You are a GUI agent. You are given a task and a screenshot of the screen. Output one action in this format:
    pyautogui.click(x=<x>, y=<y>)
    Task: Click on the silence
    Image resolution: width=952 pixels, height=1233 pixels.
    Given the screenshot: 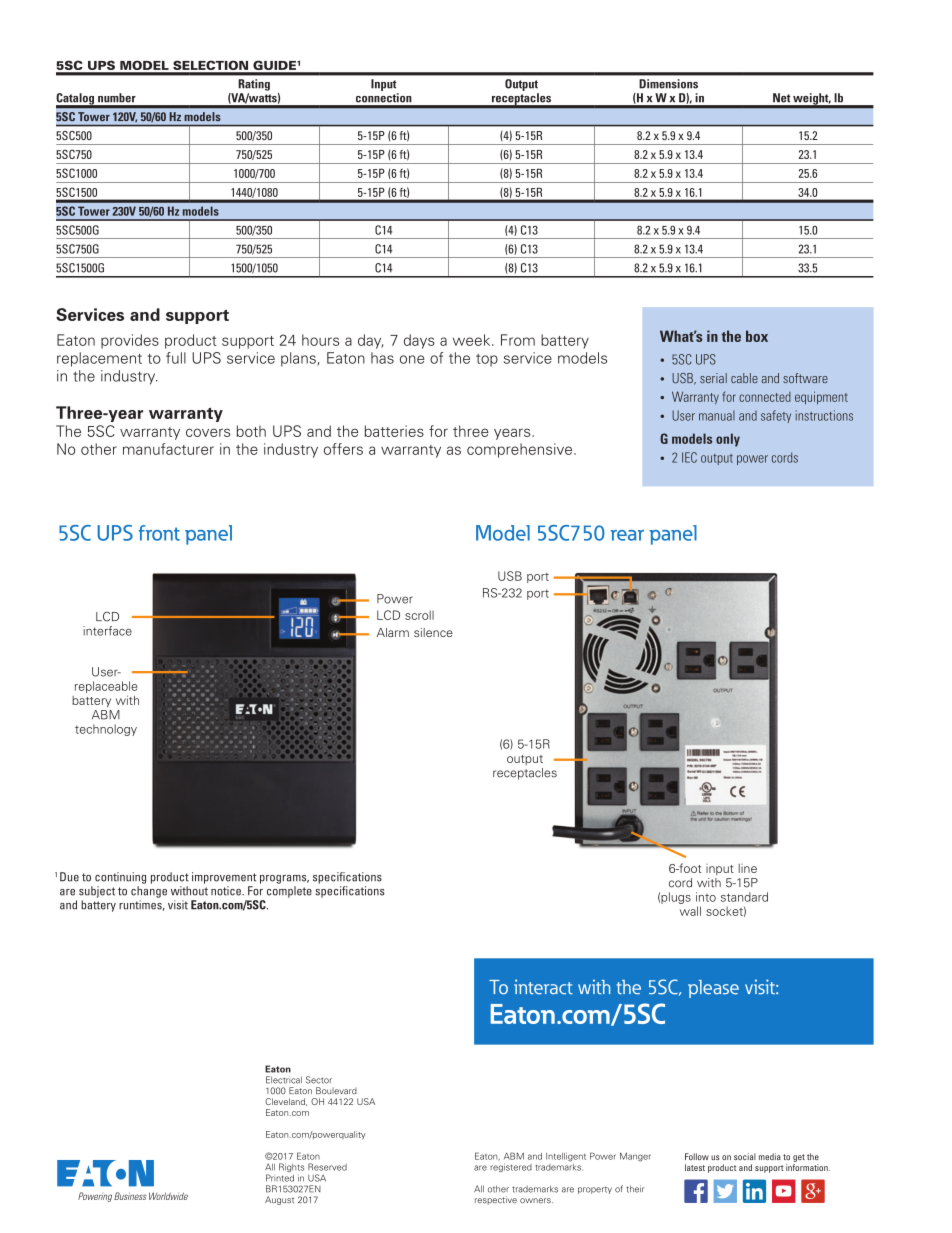 What is the action you would take?
    pyautogui.click(x=433, y=632)
